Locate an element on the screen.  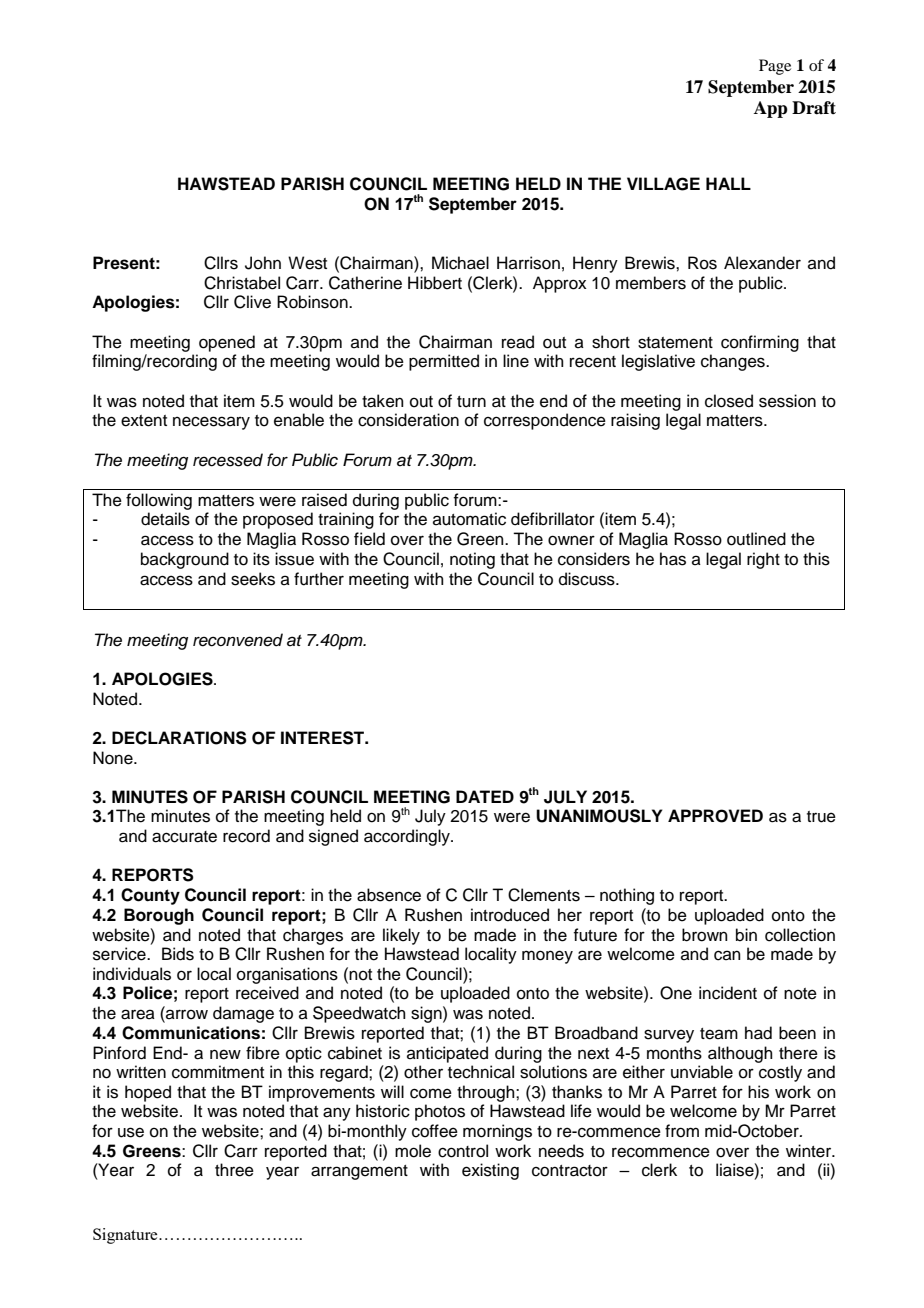
John is located at coordinates (263, 263).
